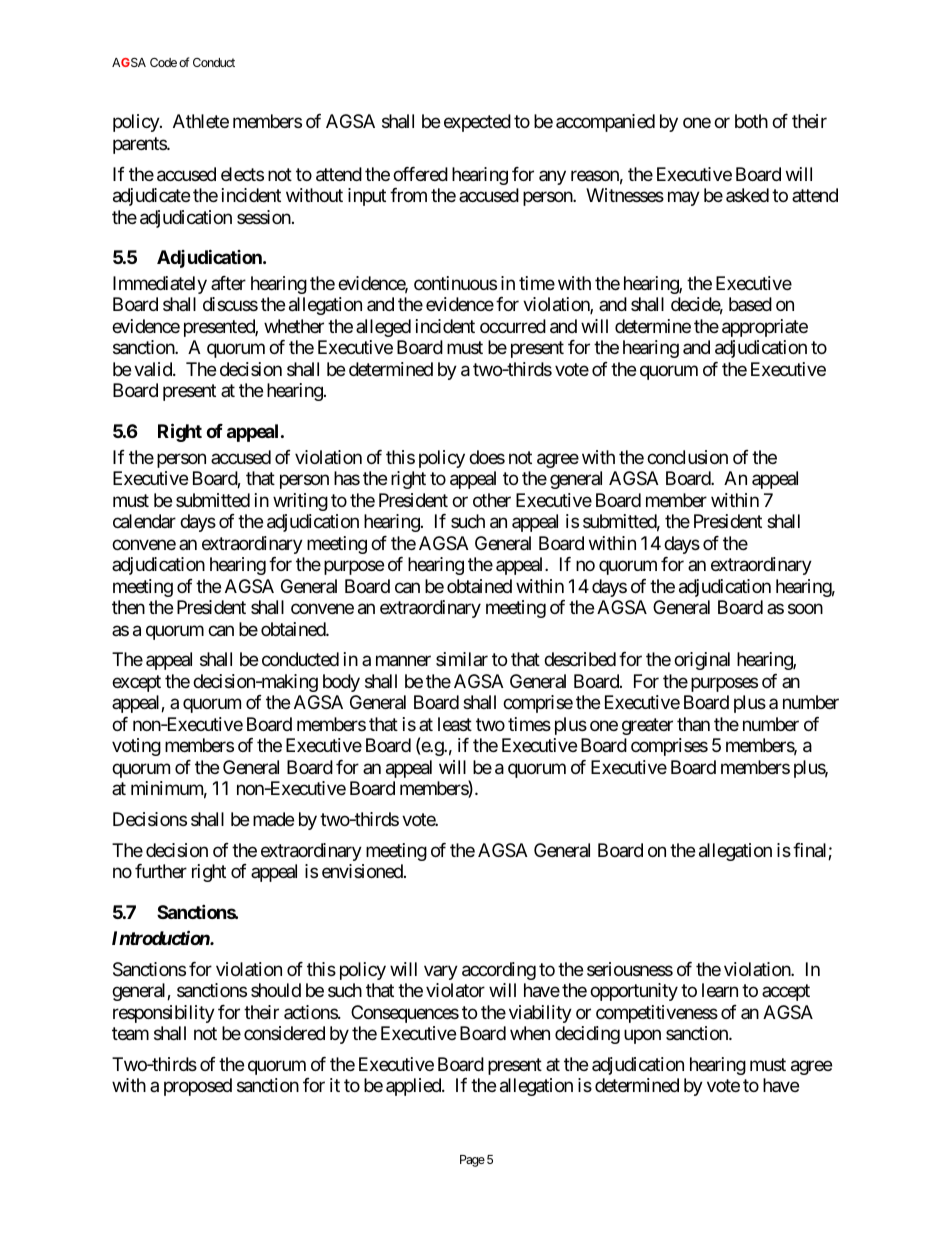  I want to click on similar, so click(462, 659).
